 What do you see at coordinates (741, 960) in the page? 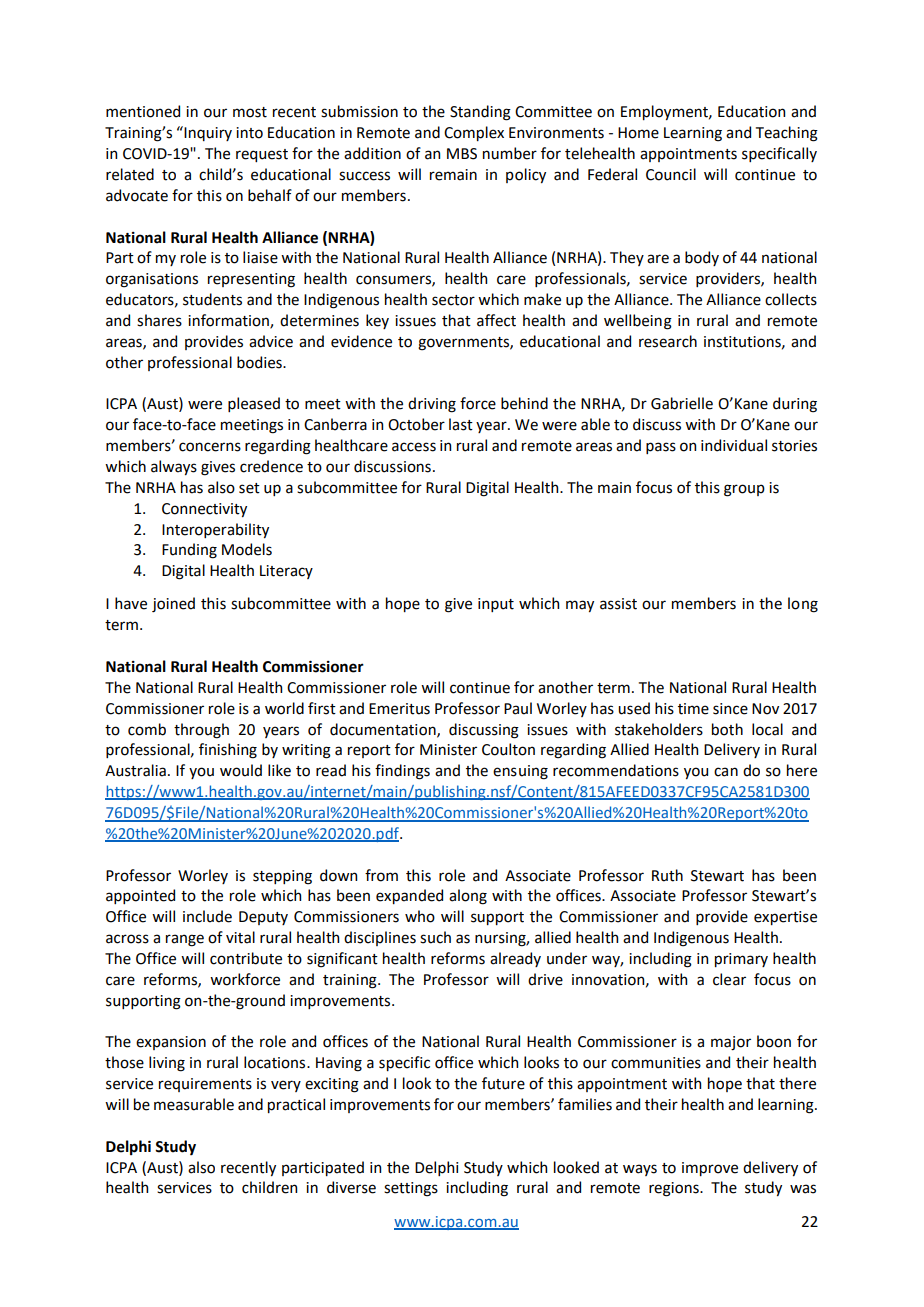
I see `primary` at bounding box center [741, 960].
